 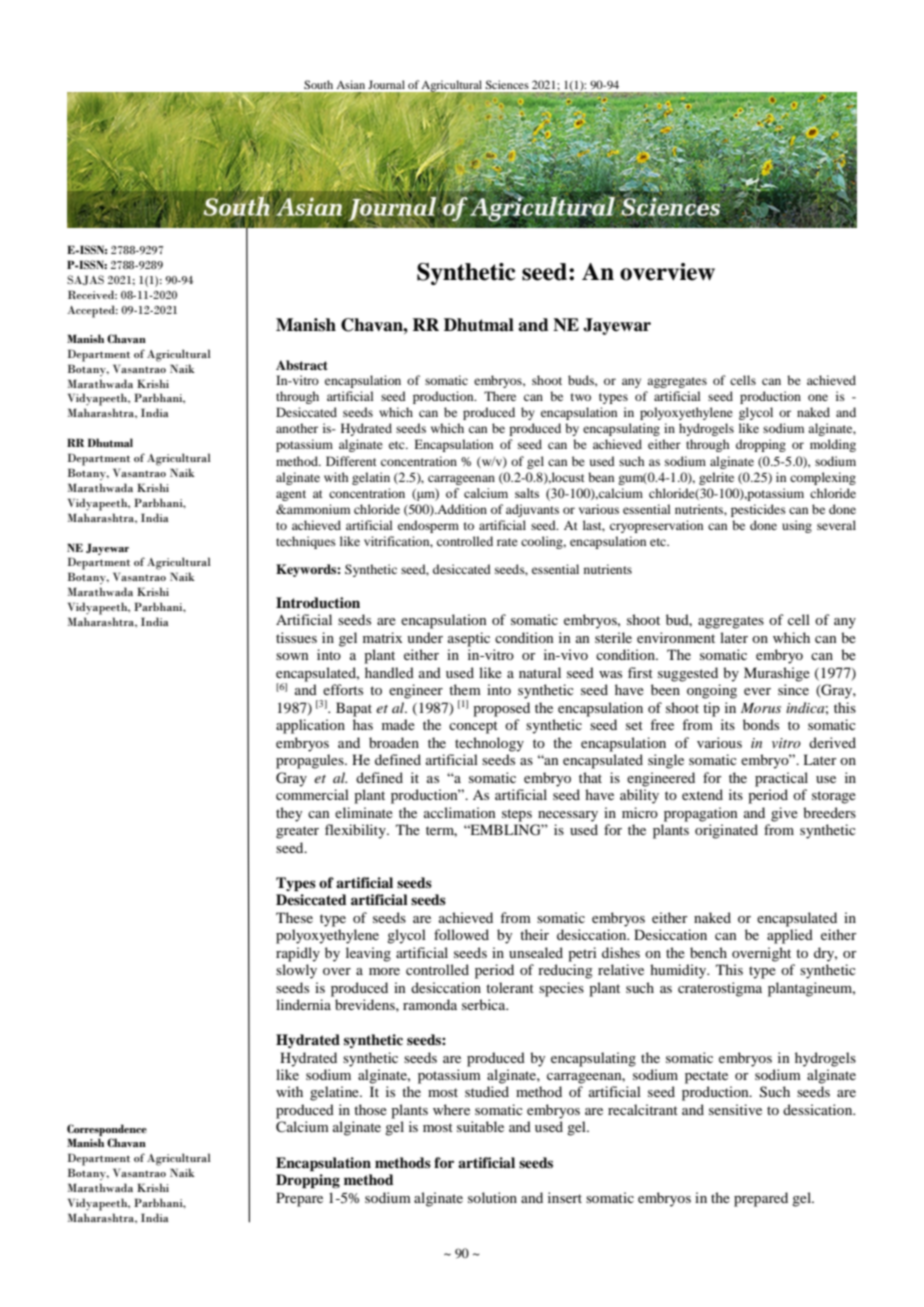 What do you see at coordinates (441, 831) in the page?
I see `term` at bounding box center [441, 831].
